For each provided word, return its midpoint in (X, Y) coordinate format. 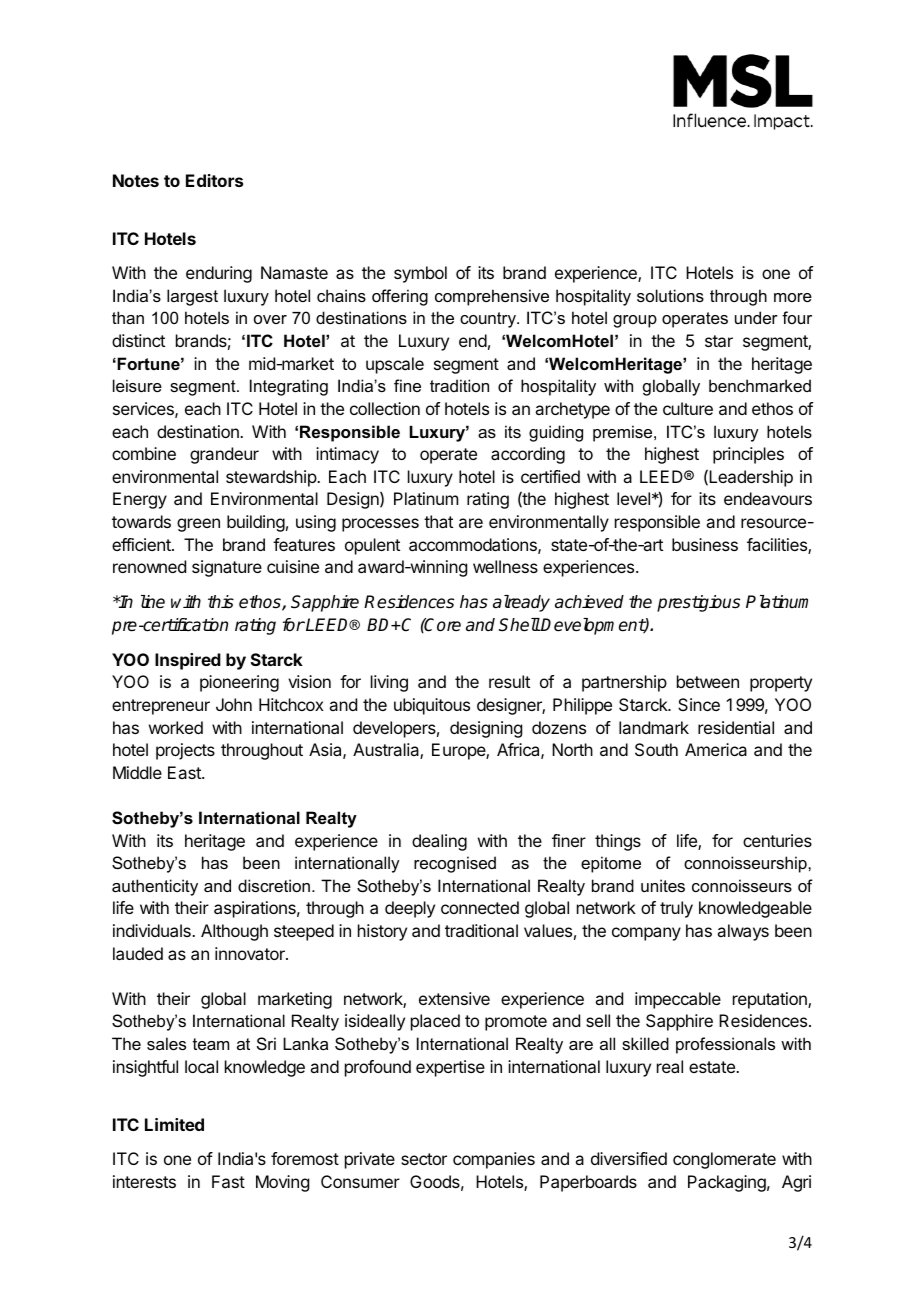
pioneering (239, 683)
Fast (228, 1181)
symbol (420, 274)
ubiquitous (432, 706)
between (708, 681)
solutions (670, 295)
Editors (214, 180)
